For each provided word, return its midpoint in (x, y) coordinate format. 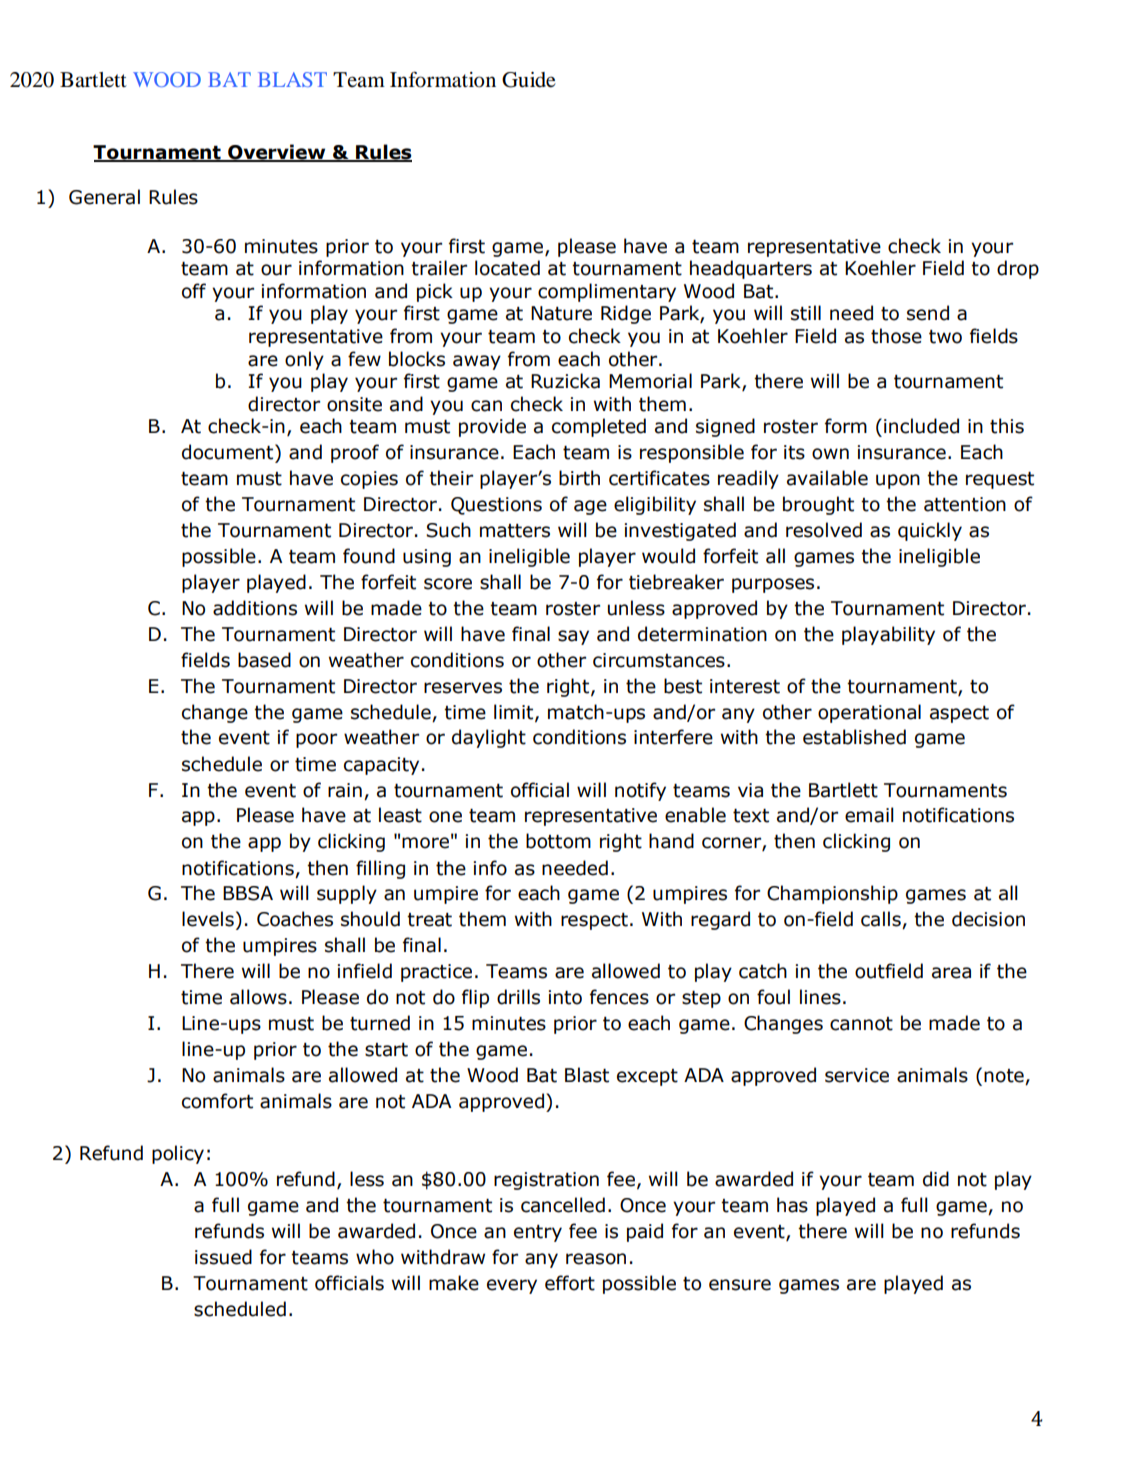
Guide (529, 80)
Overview (277, 153)
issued (223, 1257)
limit (515, 712)
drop (1018, 269)
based (264, 660)
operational (869, 713)
